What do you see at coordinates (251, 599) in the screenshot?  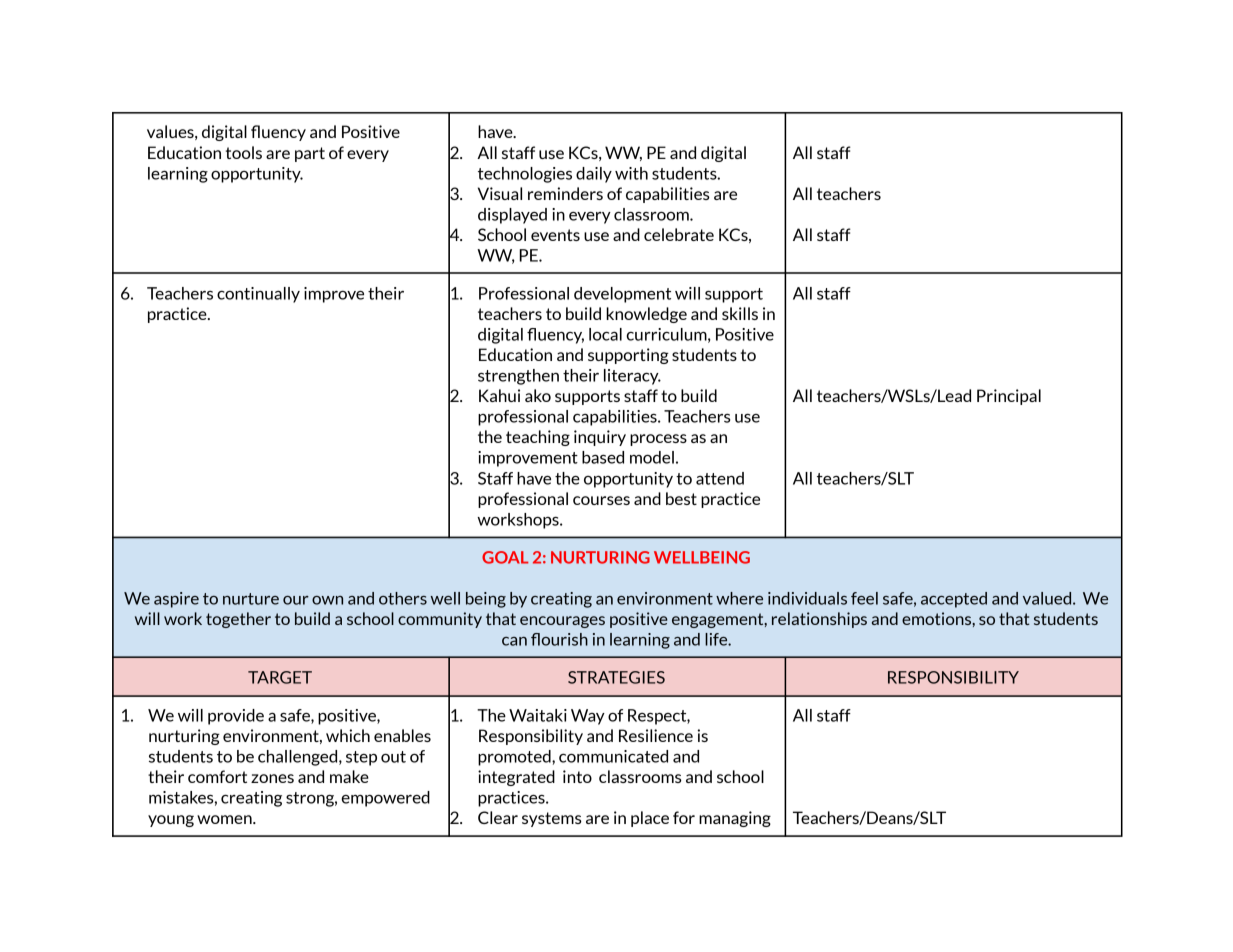 I see `nurture` at bounding box center [251, 599].
